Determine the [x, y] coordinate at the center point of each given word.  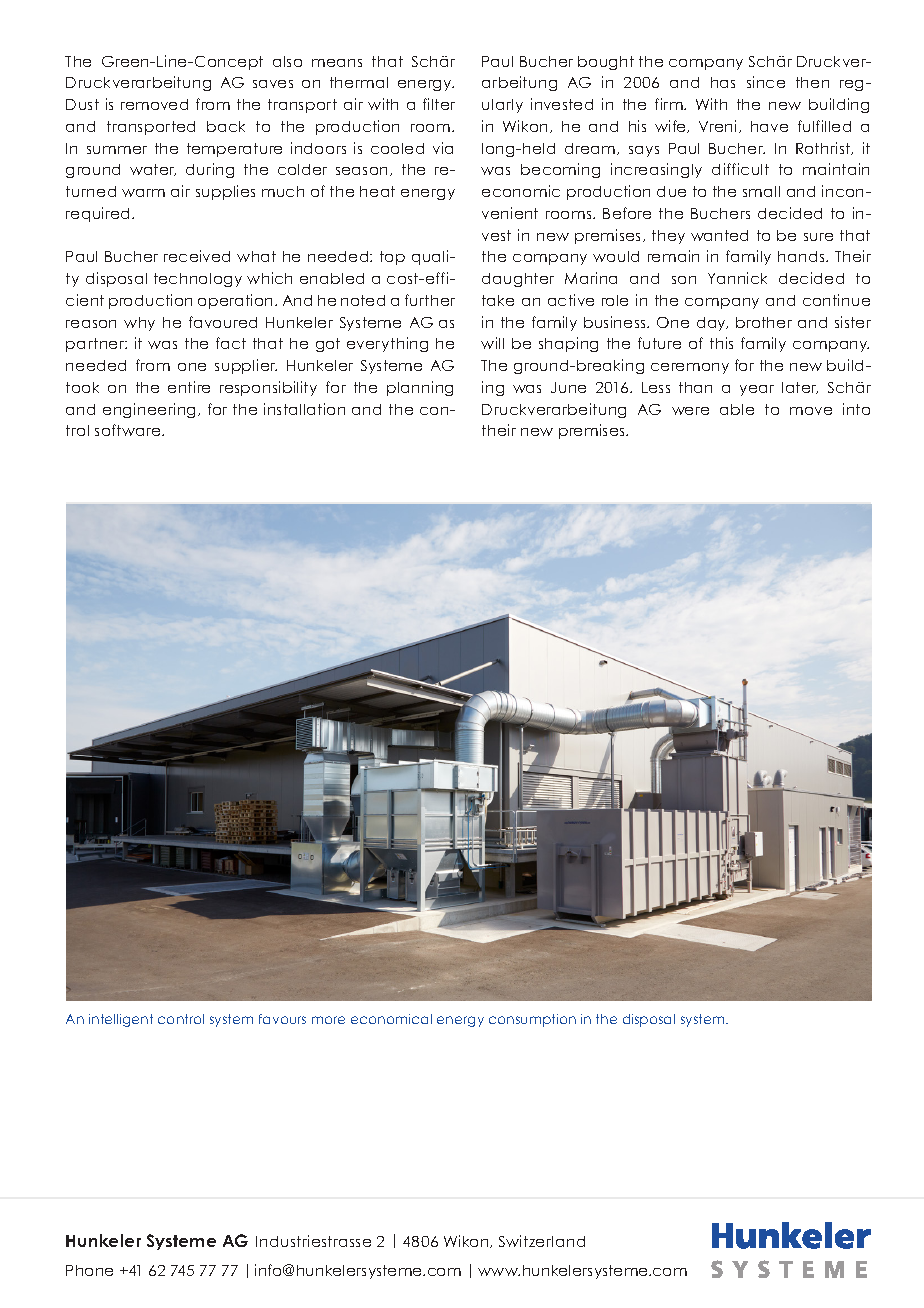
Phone [89, 1270]
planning [420, 388]
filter [439, 104]
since [766, 82]
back [226, 126]
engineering [151, 410]
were [690, 411]
